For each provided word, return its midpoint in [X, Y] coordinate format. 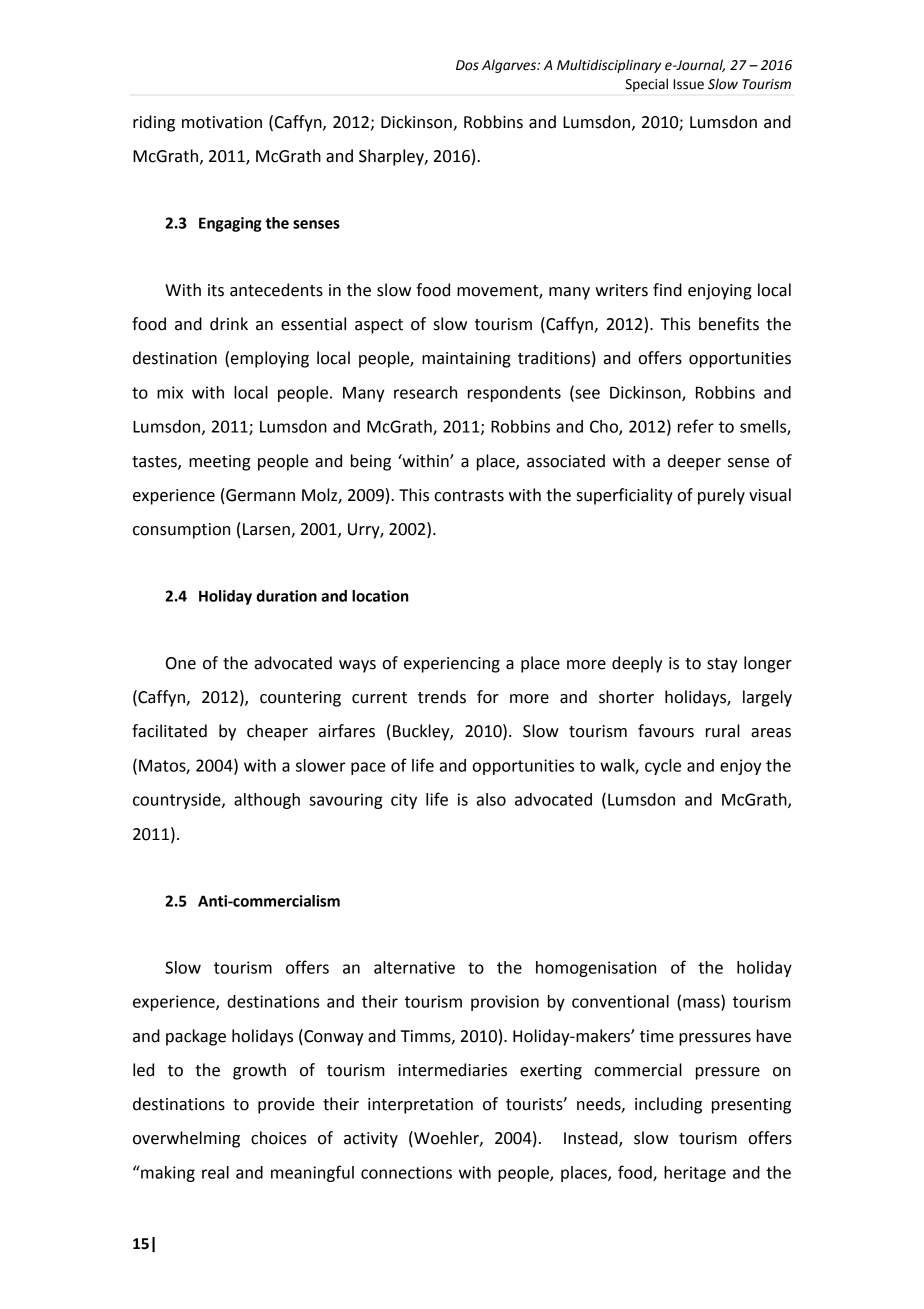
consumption [181, 531]
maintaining [466, 360]
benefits [729, 324]
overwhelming [186, 1139]
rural [723, 731]
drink [229, 324]
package [196, 1037]
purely [721, 496]
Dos [467, 65]
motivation [222, 122]
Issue [688, 84]
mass [702, 1004]
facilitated [169, 731]
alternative [414, 967]
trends [442, 697]
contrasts [469, 496]
